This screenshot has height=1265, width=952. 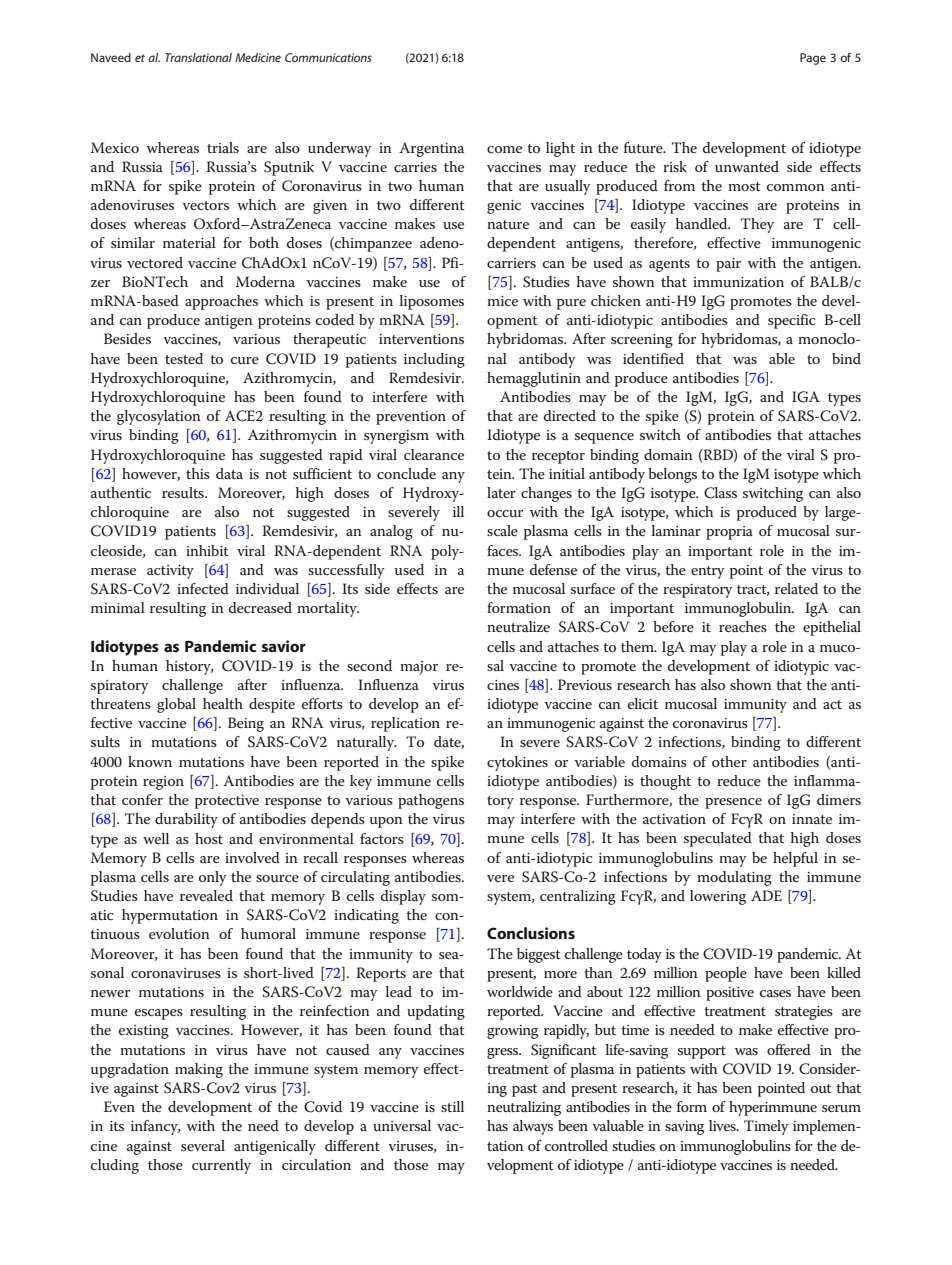 I want to click on come, so click(x=504, y=149).
